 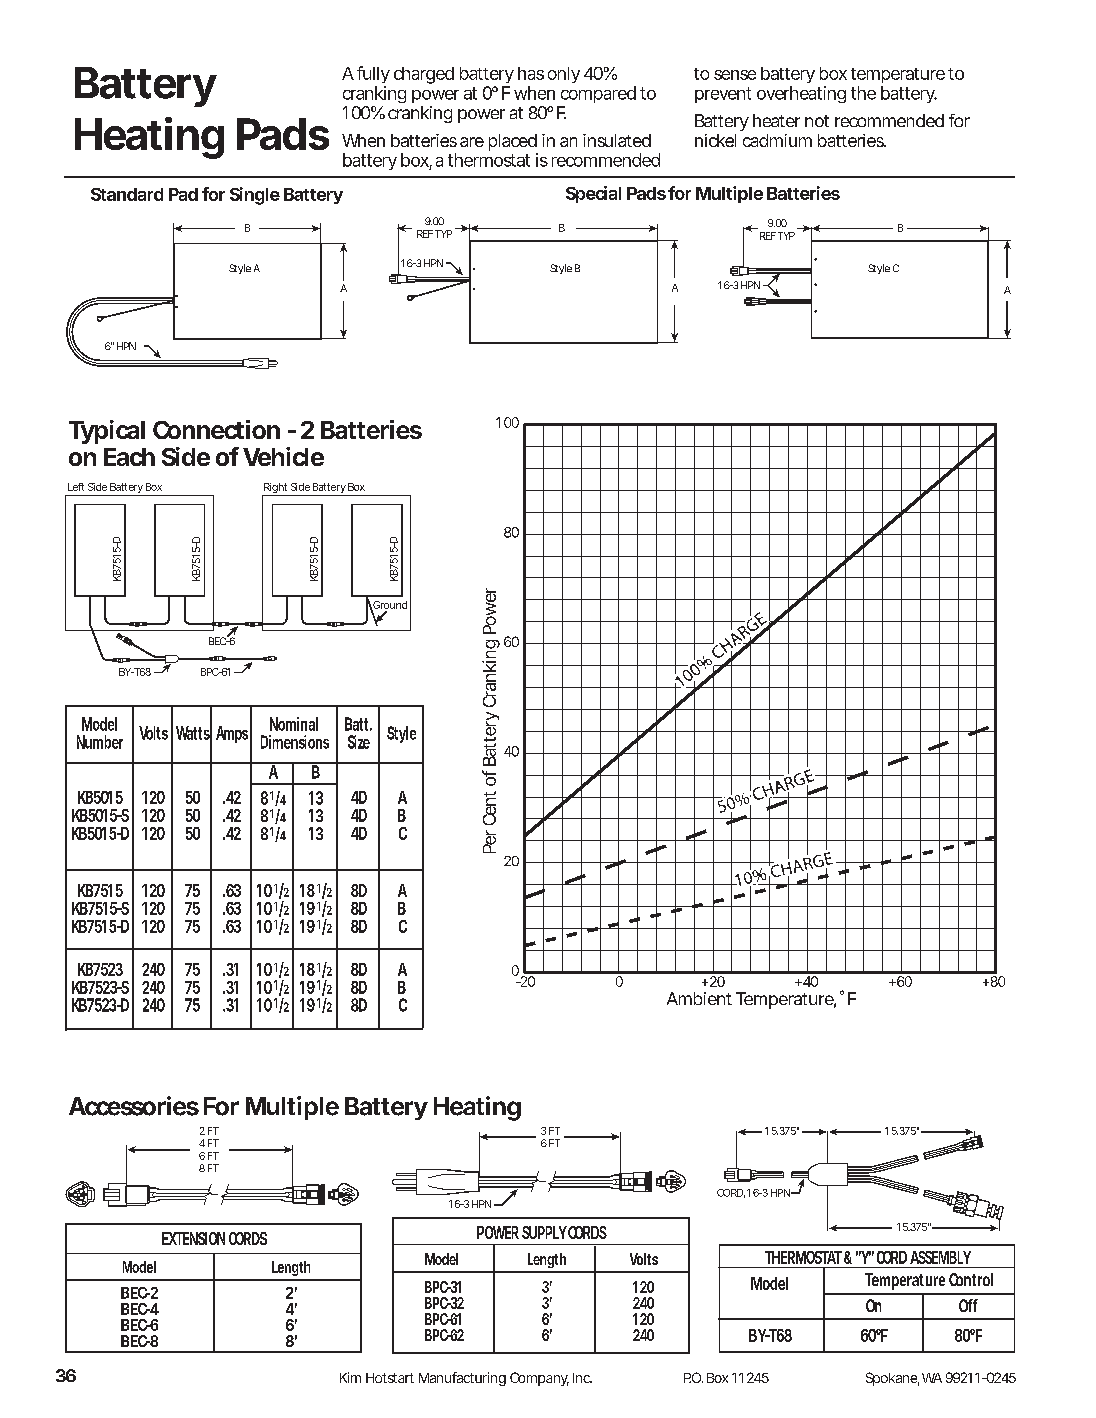 What do you see at coordinates (359, 742) in the page?
I see `Size` at bounding box center [359, 742].
